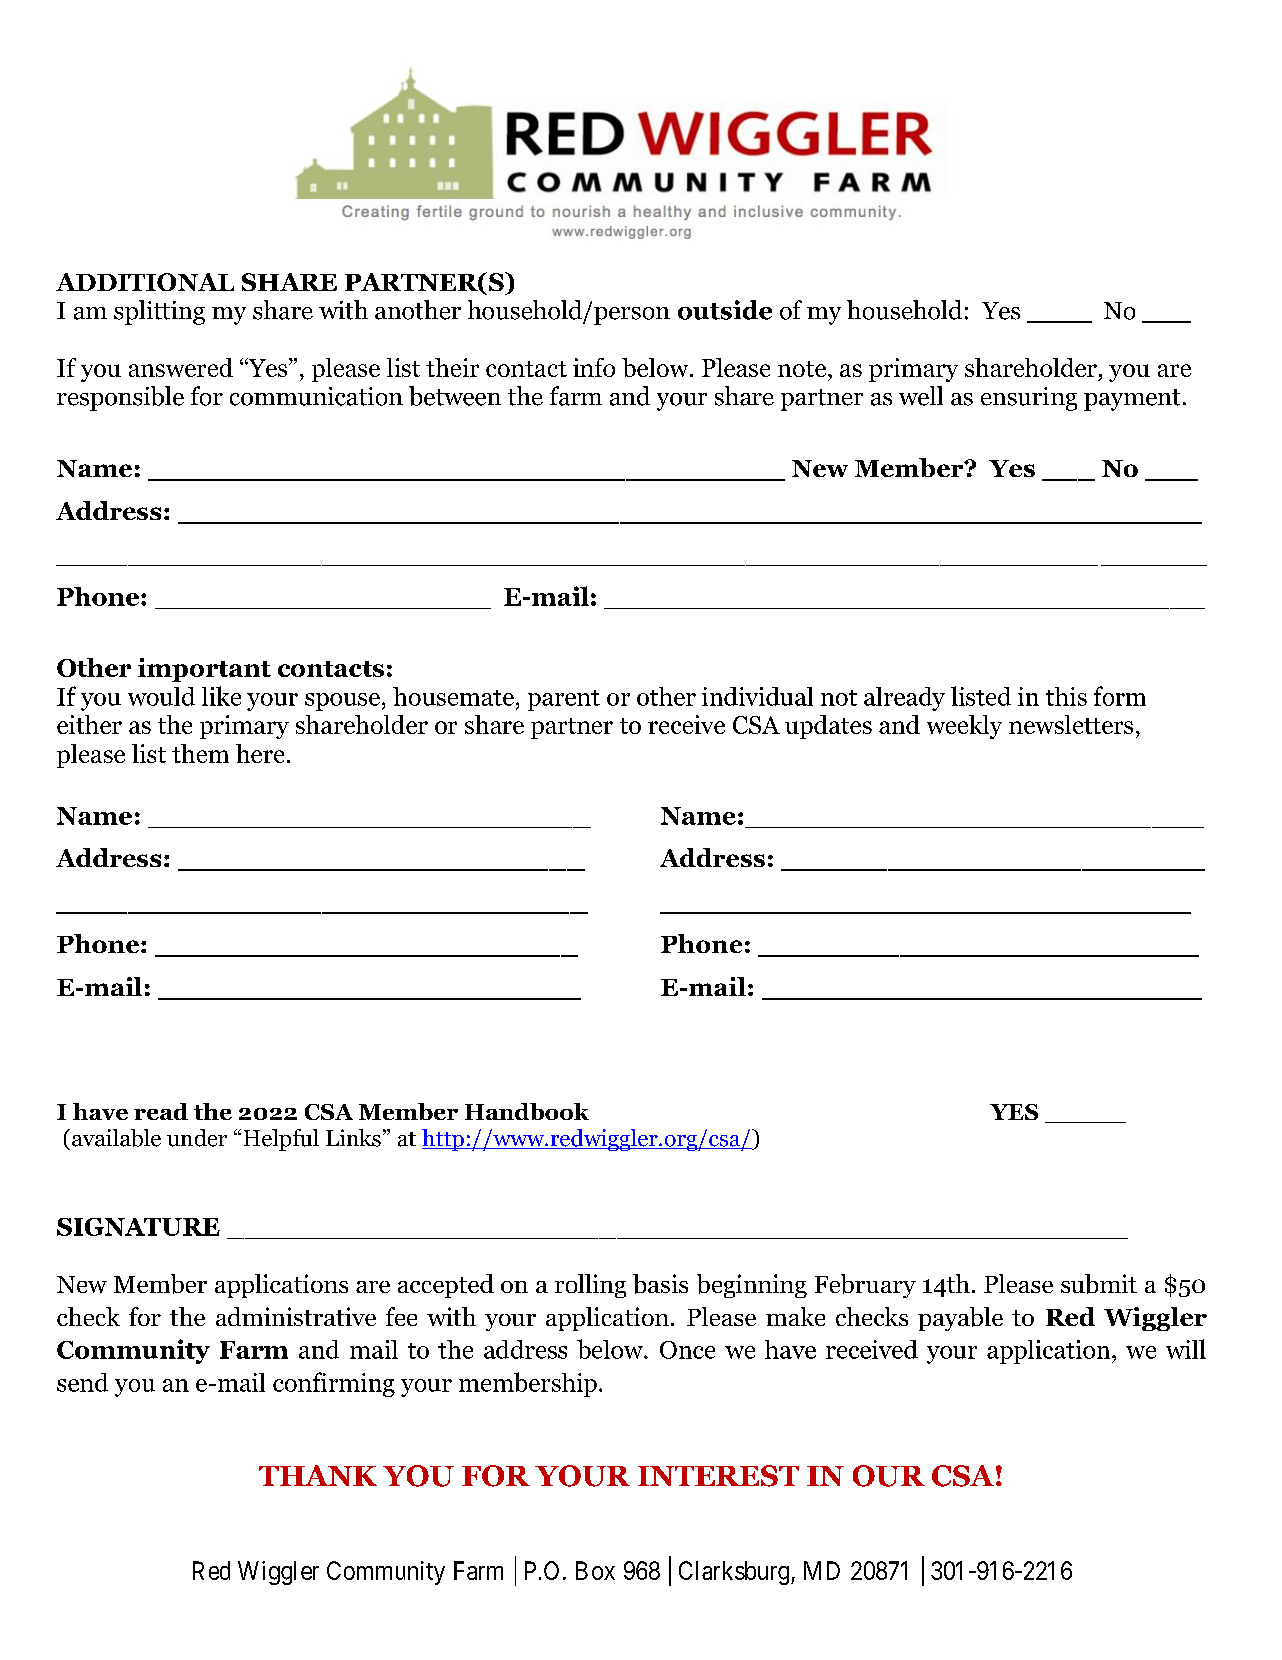 This screenshot has height=1660, width=1282. Describe the element at coordinates (204, 670) in the screenshot. I see `important` at that location.
